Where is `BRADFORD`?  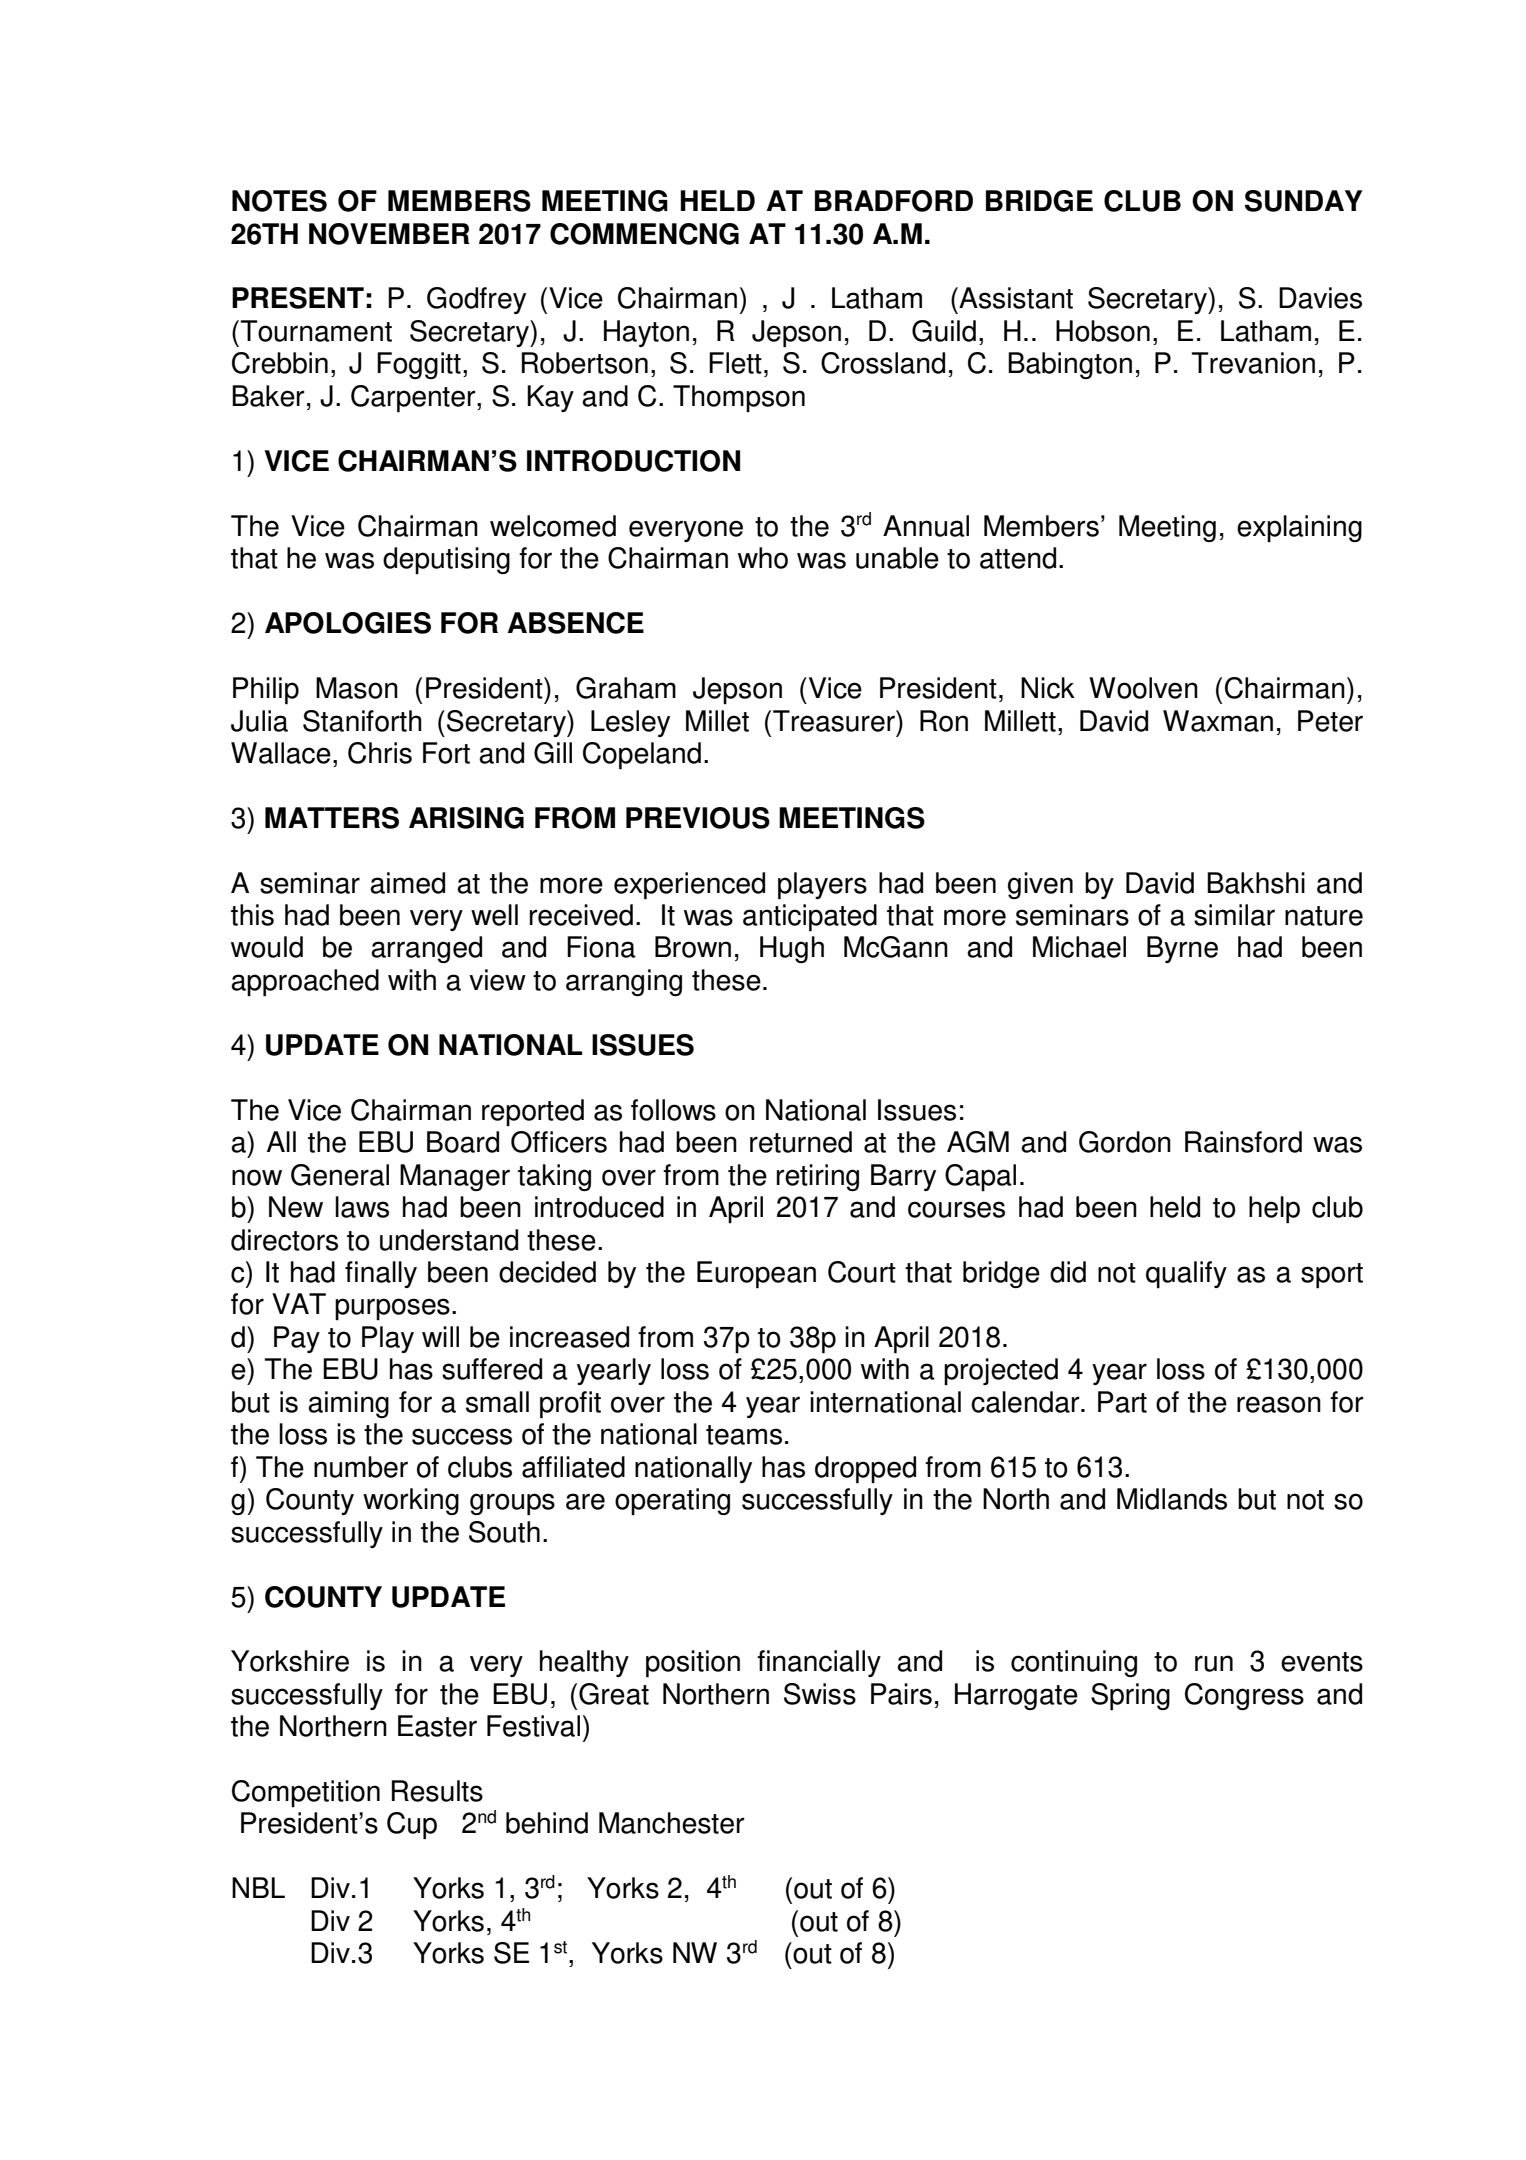 BRADFORD is located at coordinates (894, 201).
